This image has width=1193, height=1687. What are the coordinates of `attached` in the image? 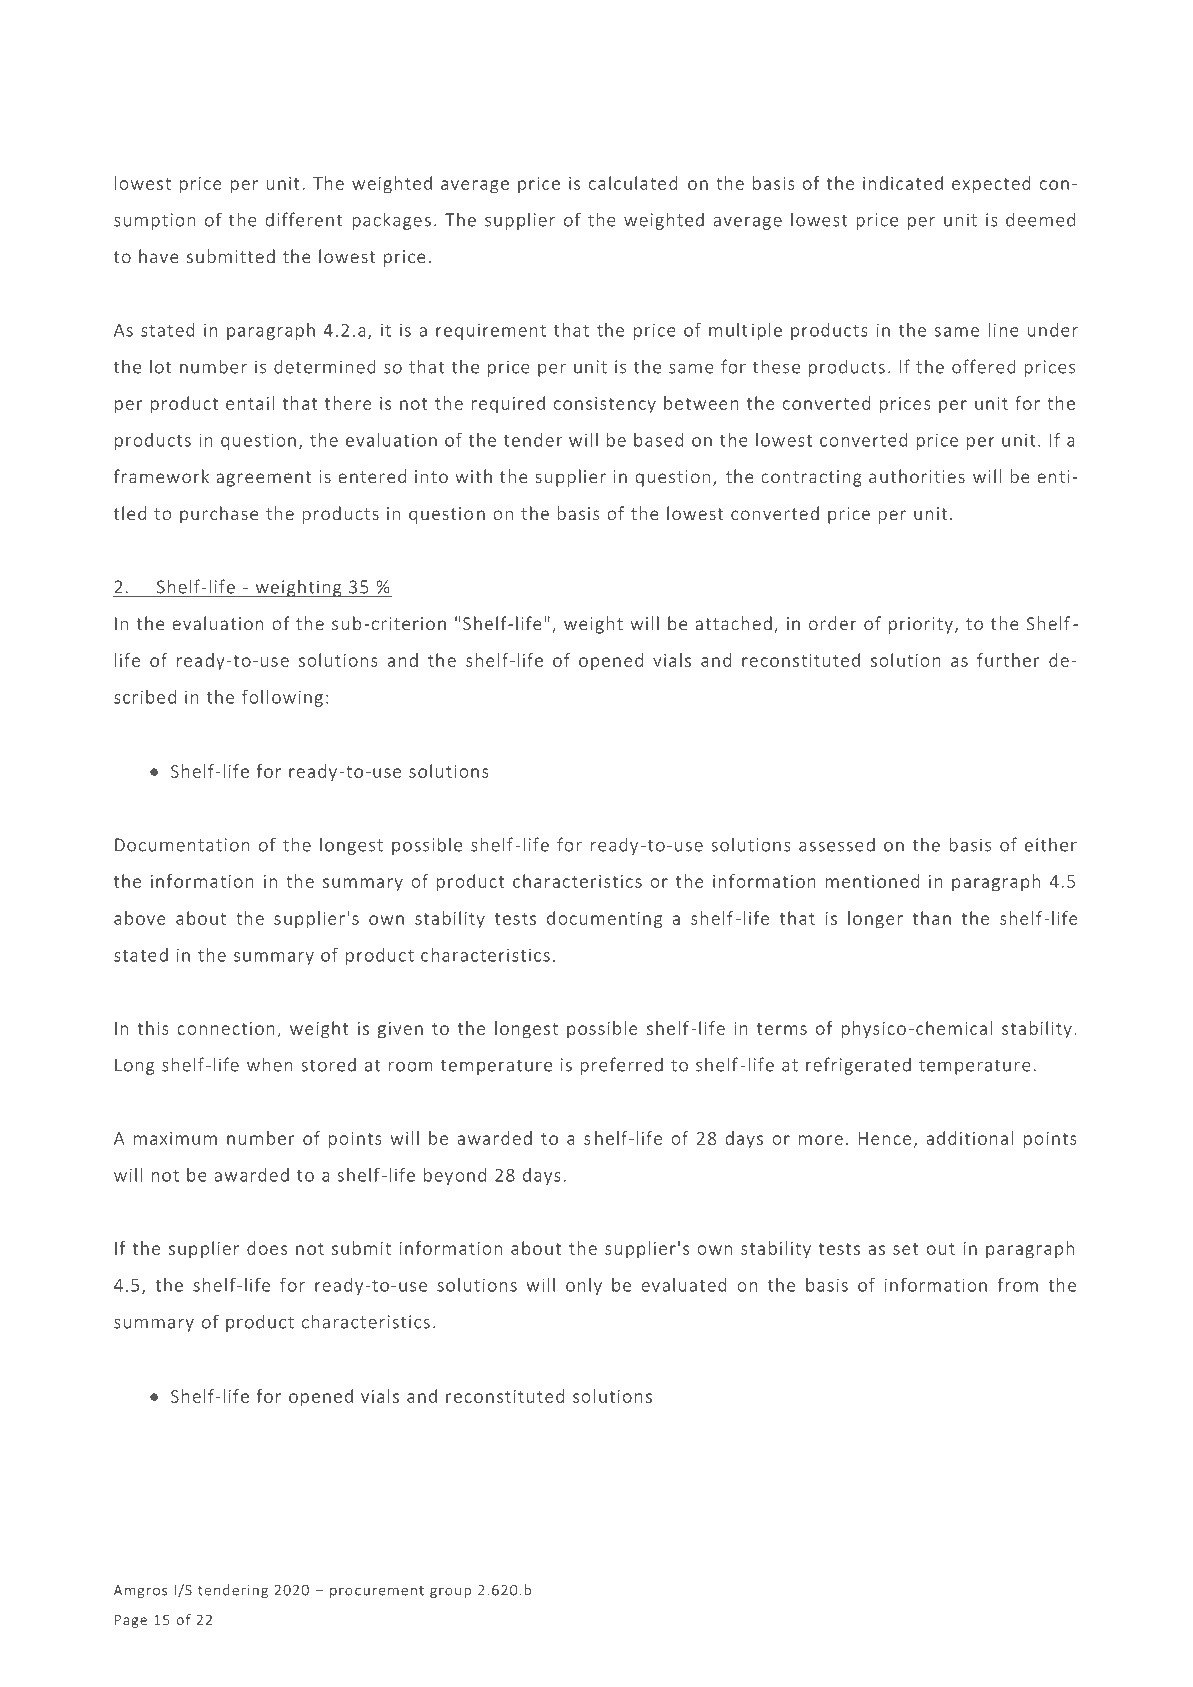 It's located at (733, 623).
